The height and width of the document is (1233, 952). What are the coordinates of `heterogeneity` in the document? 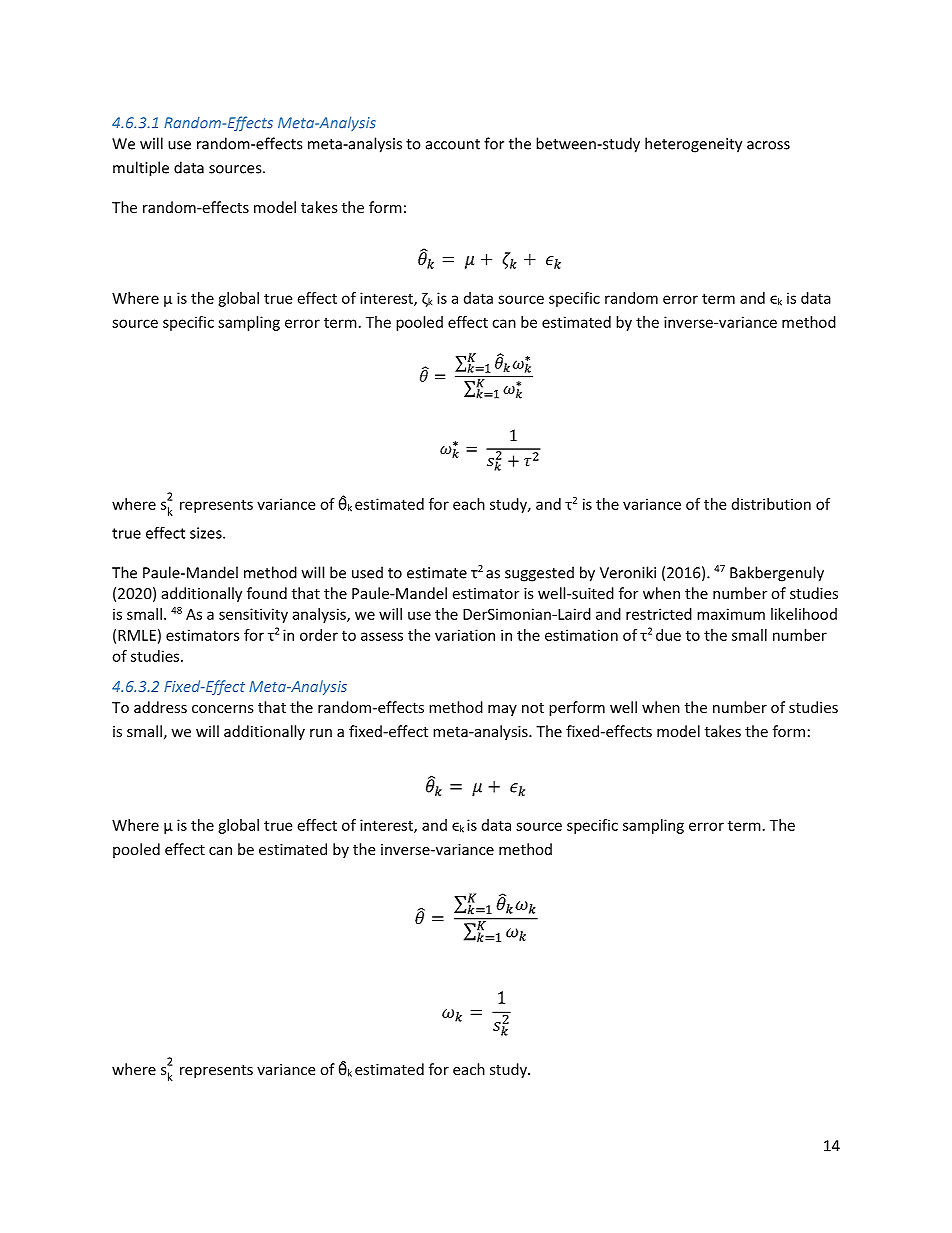 It's located at (693, 145).
